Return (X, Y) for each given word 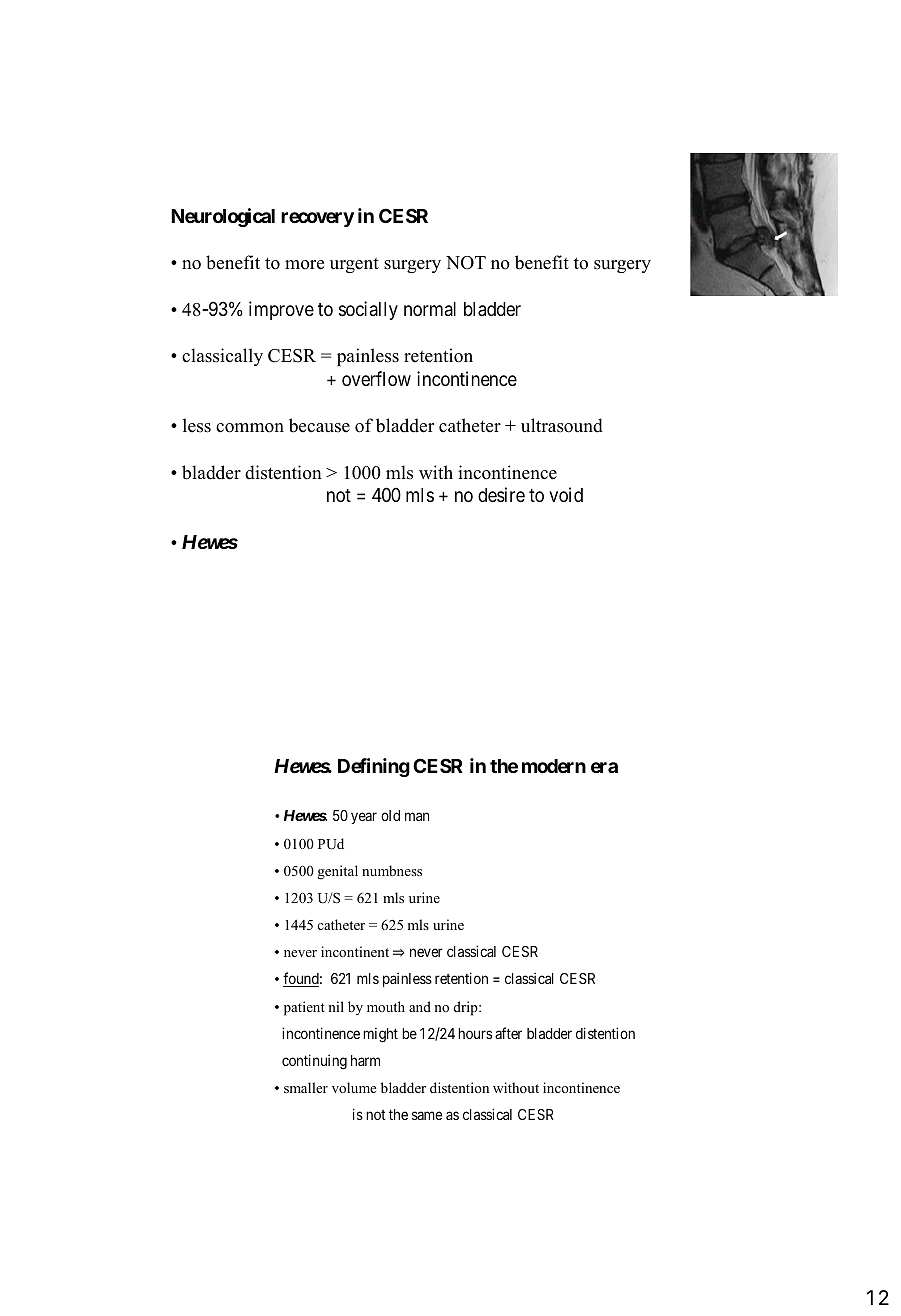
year (364, 818)
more (304, 265)
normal (430, 309)
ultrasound (562, 425)
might (380, 1035)
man (417, 817)
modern (554, 766)
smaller (306, 1087)
